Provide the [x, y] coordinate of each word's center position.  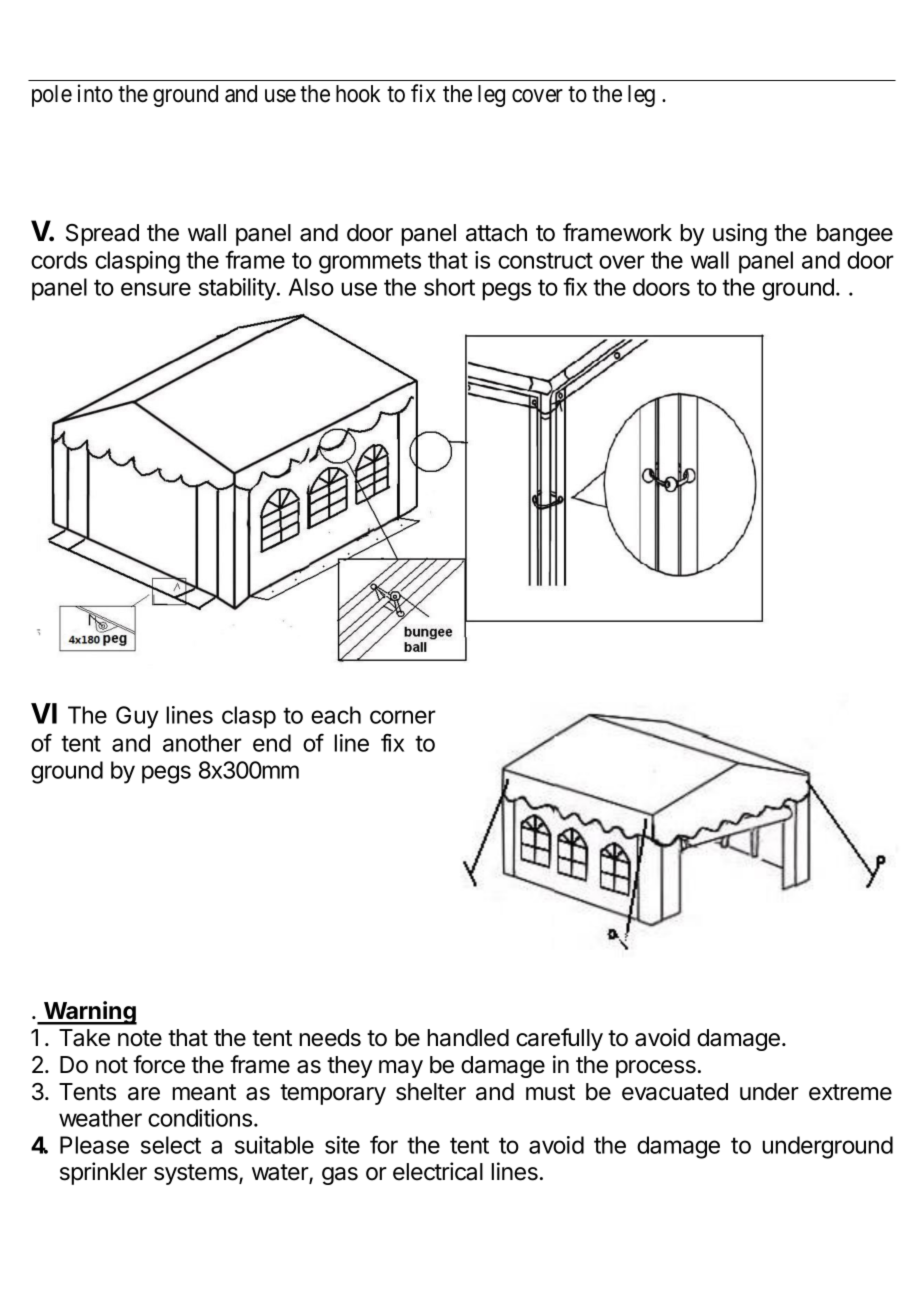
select [171, 1145]
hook [358, 94]
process [656, 1069]
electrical [438, 1171]
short [449, 287]
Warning [89, 1013]
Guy [137, 717]
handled [468, 1038]
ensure [156, 289]
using [740, 234]
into [95, 93]
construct [545, 260]
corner [403, 717]
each [336, 715]
